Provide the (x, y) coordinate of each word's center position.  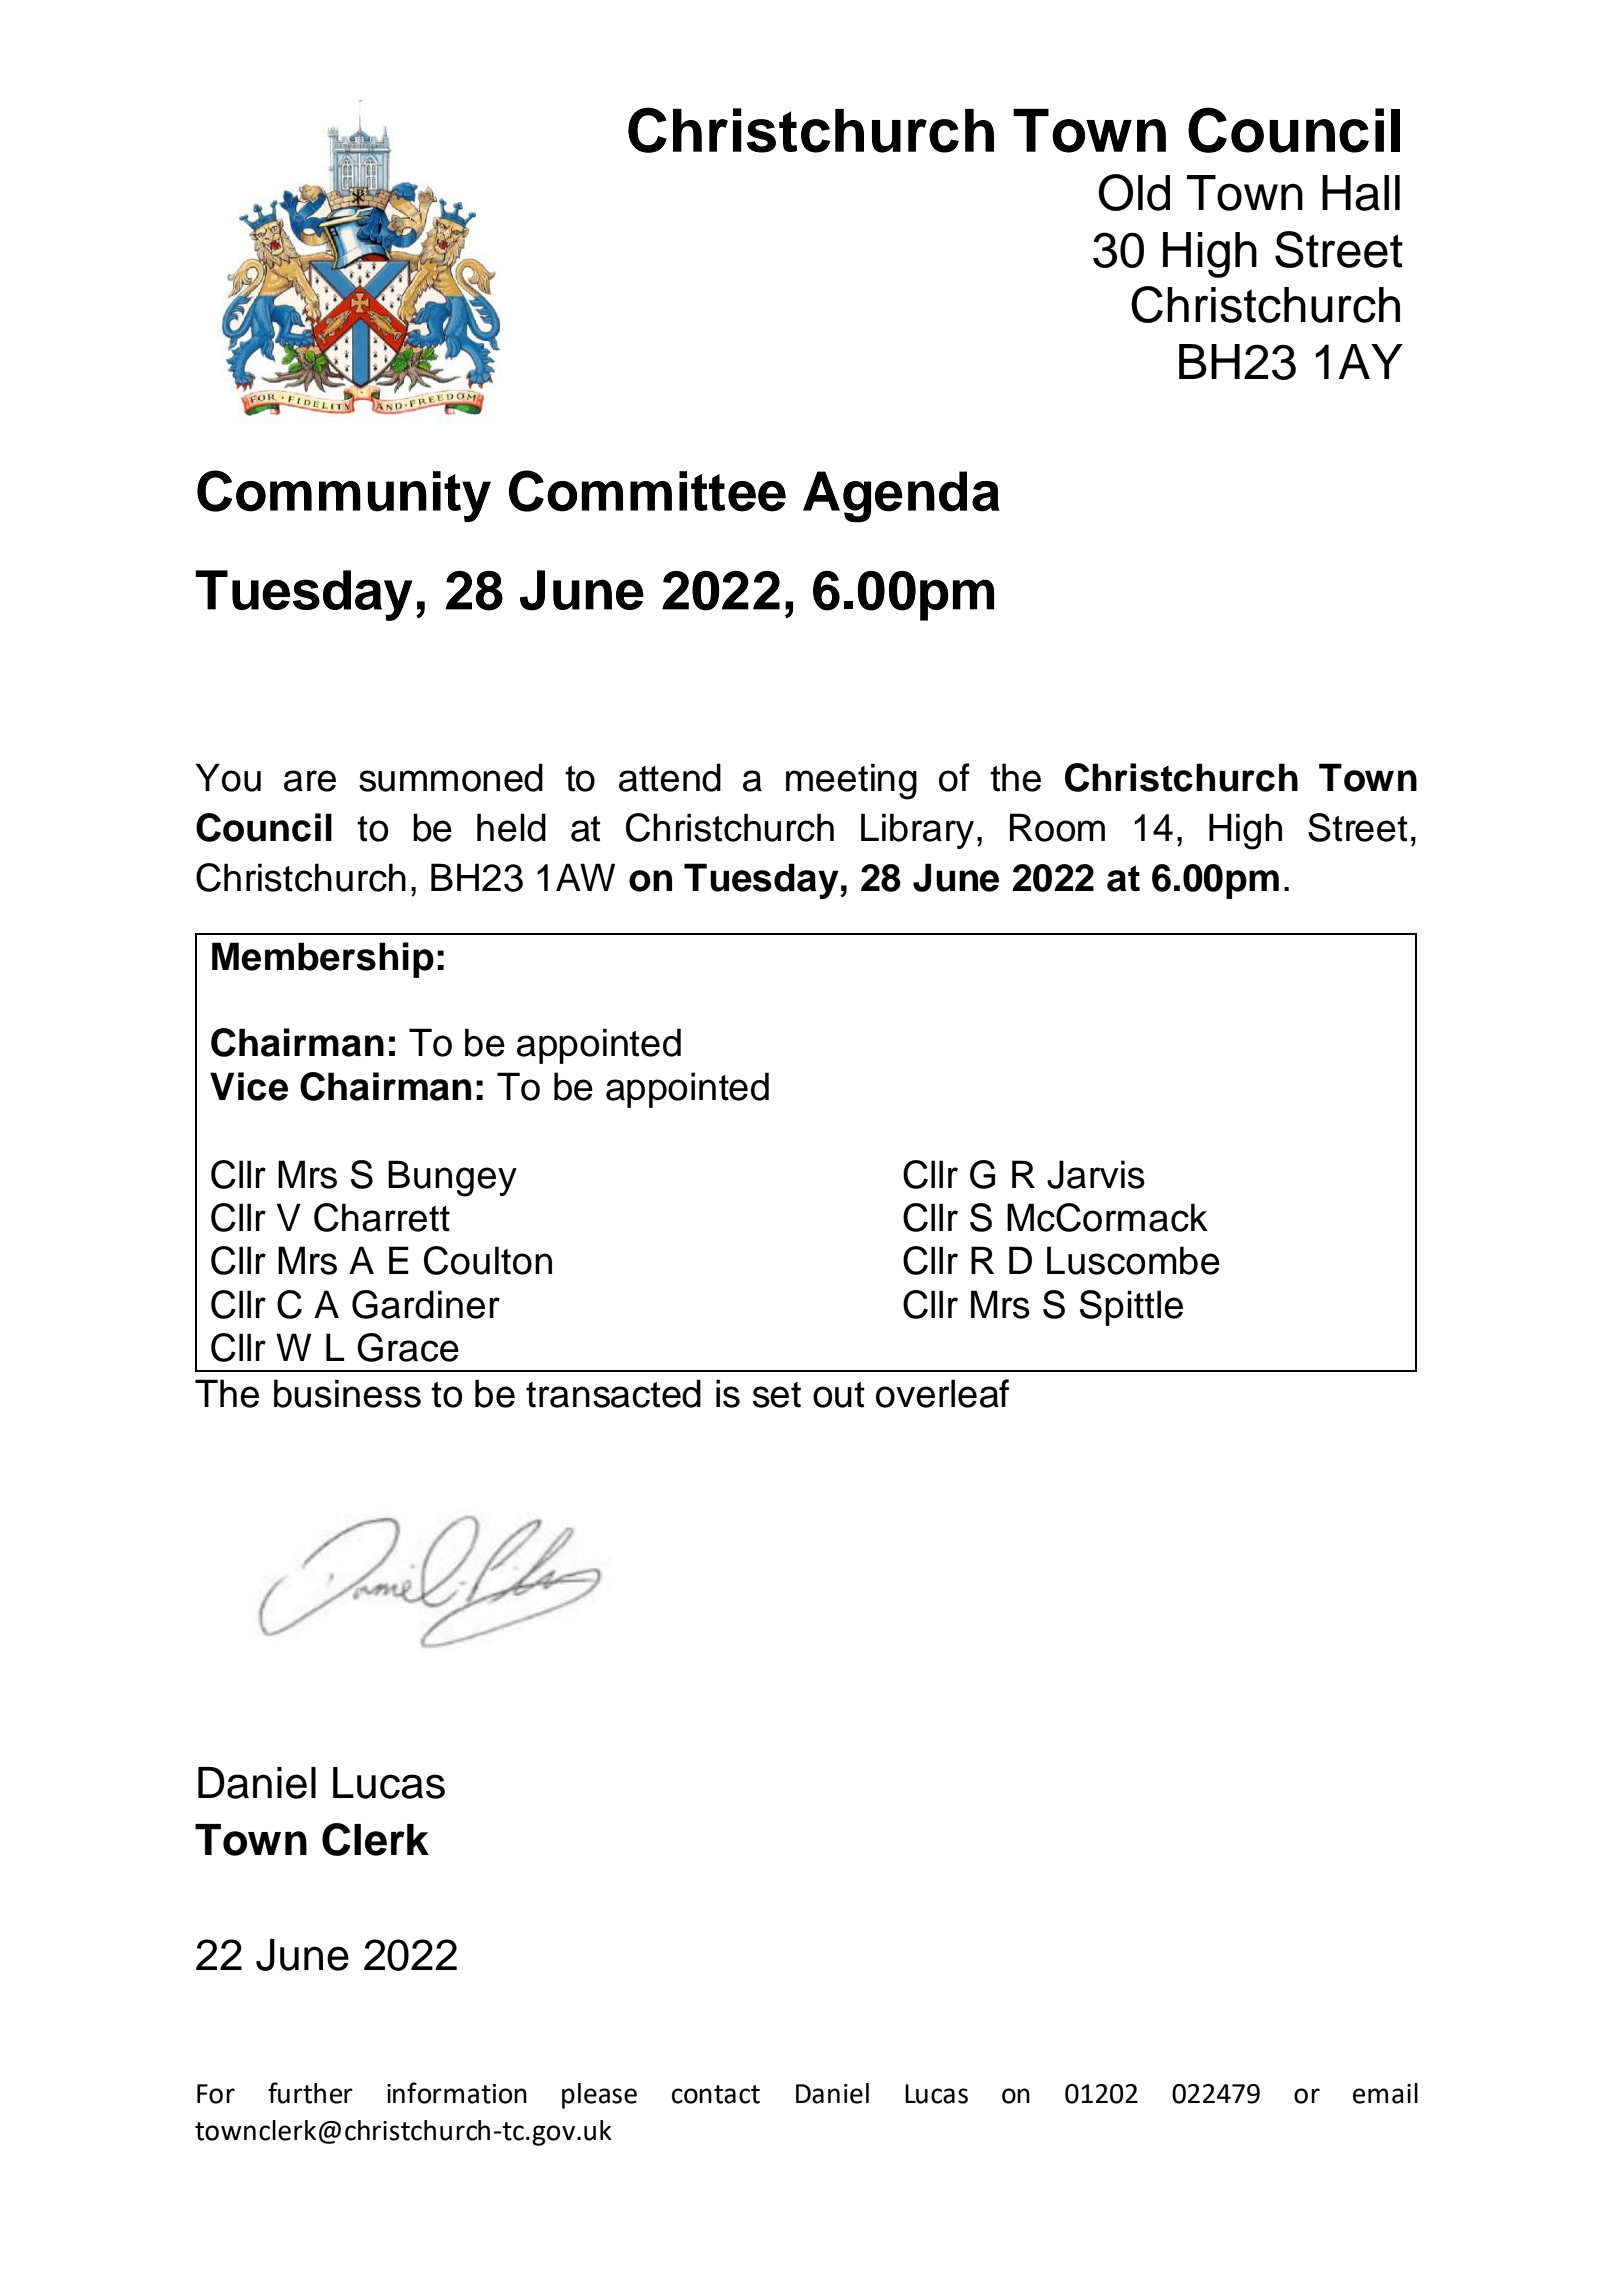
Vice (249, 1086)
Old (1134, 192)
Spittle (1131, 1308)
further (310, 2093)
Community (344, 496)
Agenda (901, 497)
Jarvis (1096, 1174)
